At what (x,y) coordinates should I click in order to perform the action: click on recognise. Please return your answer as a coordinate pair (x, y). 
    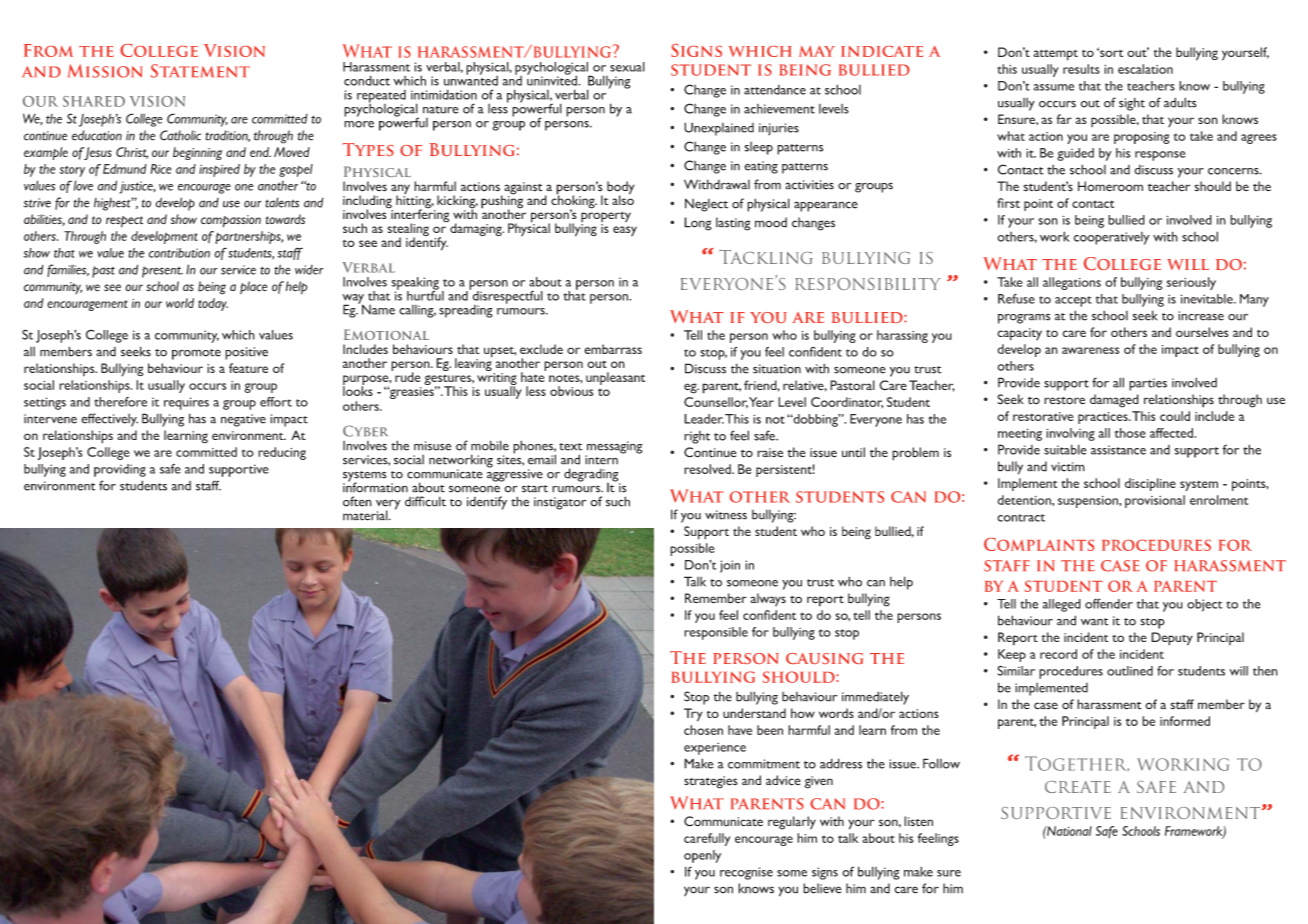
    Looking at the image, I should click on (746, 873).
